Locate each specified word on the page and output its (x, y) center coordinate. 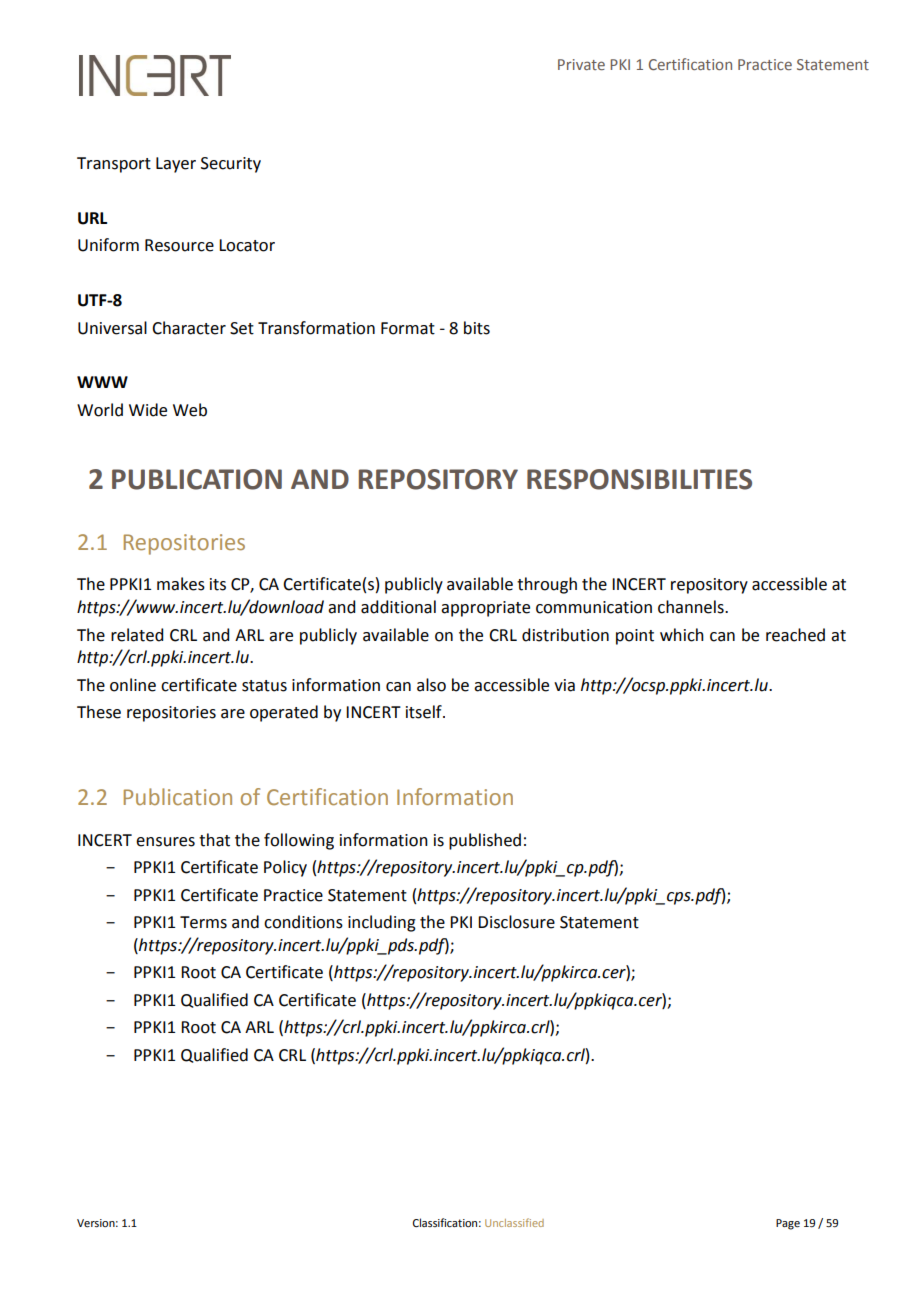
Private (581, 64)
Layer (176, 165)
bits (477, 328)
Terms (203, 922)
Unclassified (514, 1222)
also (431, 685)
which (682, 635)
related (137, 635)
